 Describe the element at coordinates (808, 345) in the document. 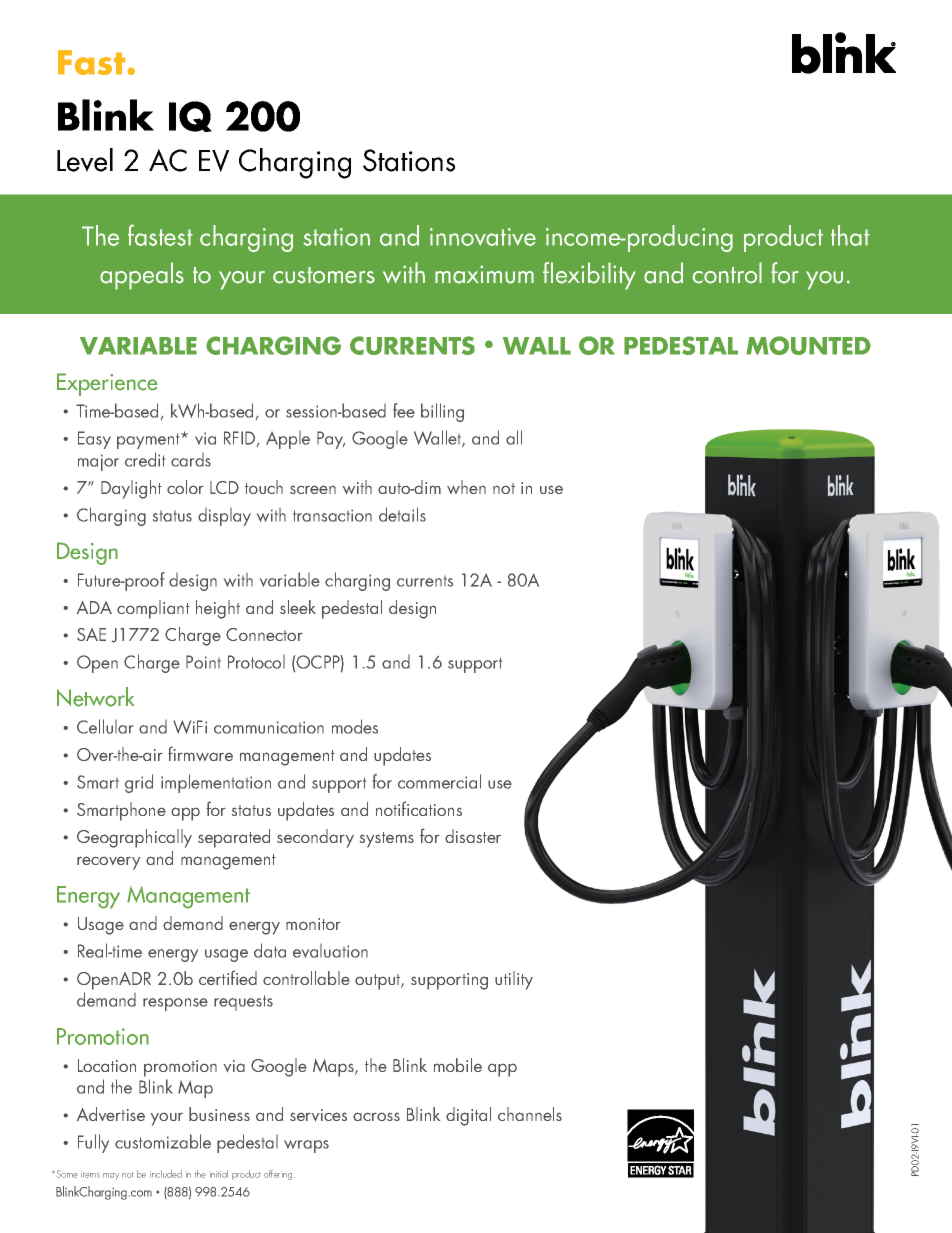

I see `MOUNTED` at that location.
